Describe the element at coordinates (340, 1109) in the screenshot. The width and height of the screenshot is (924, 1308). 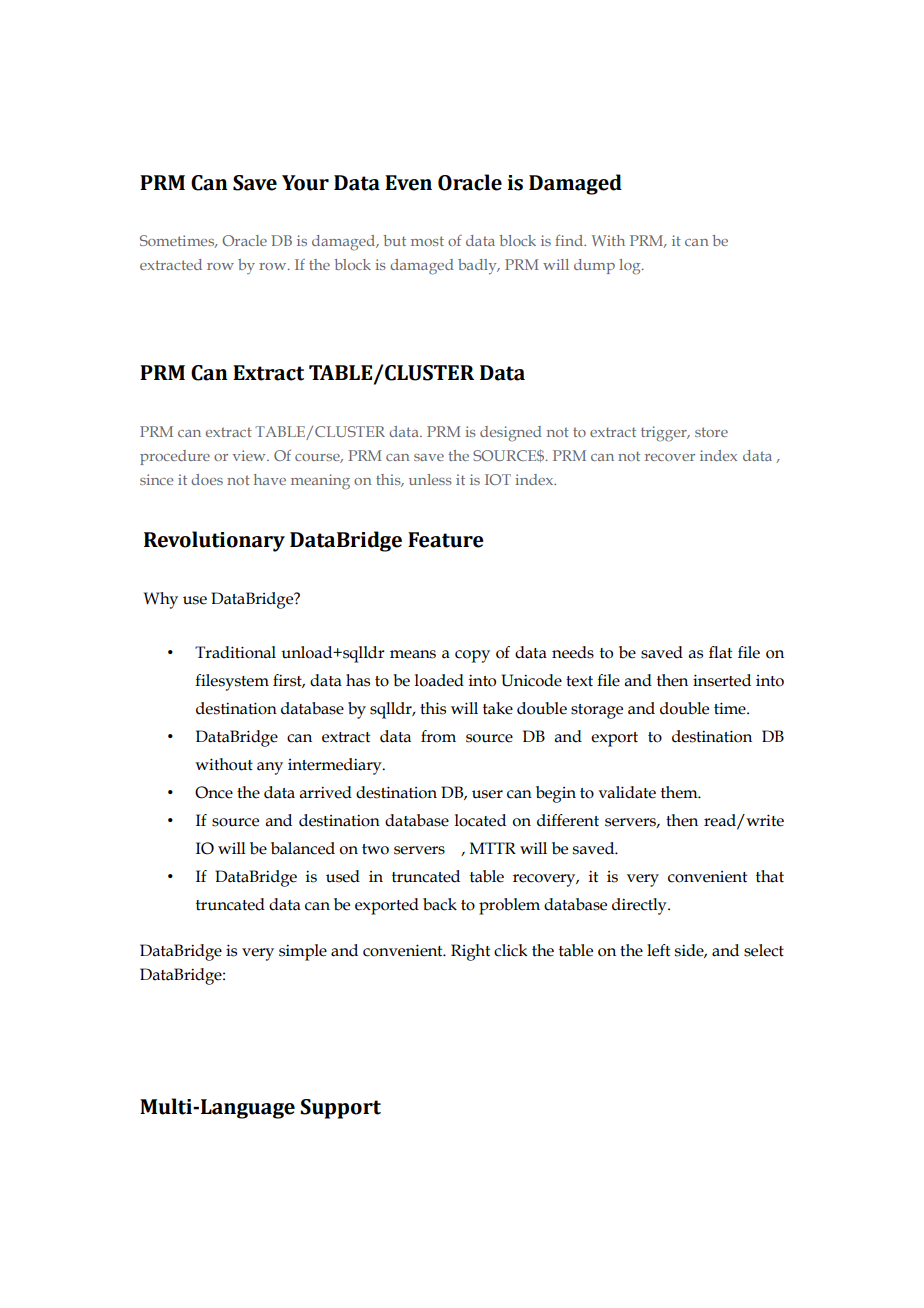
I see `Support` at that location.
